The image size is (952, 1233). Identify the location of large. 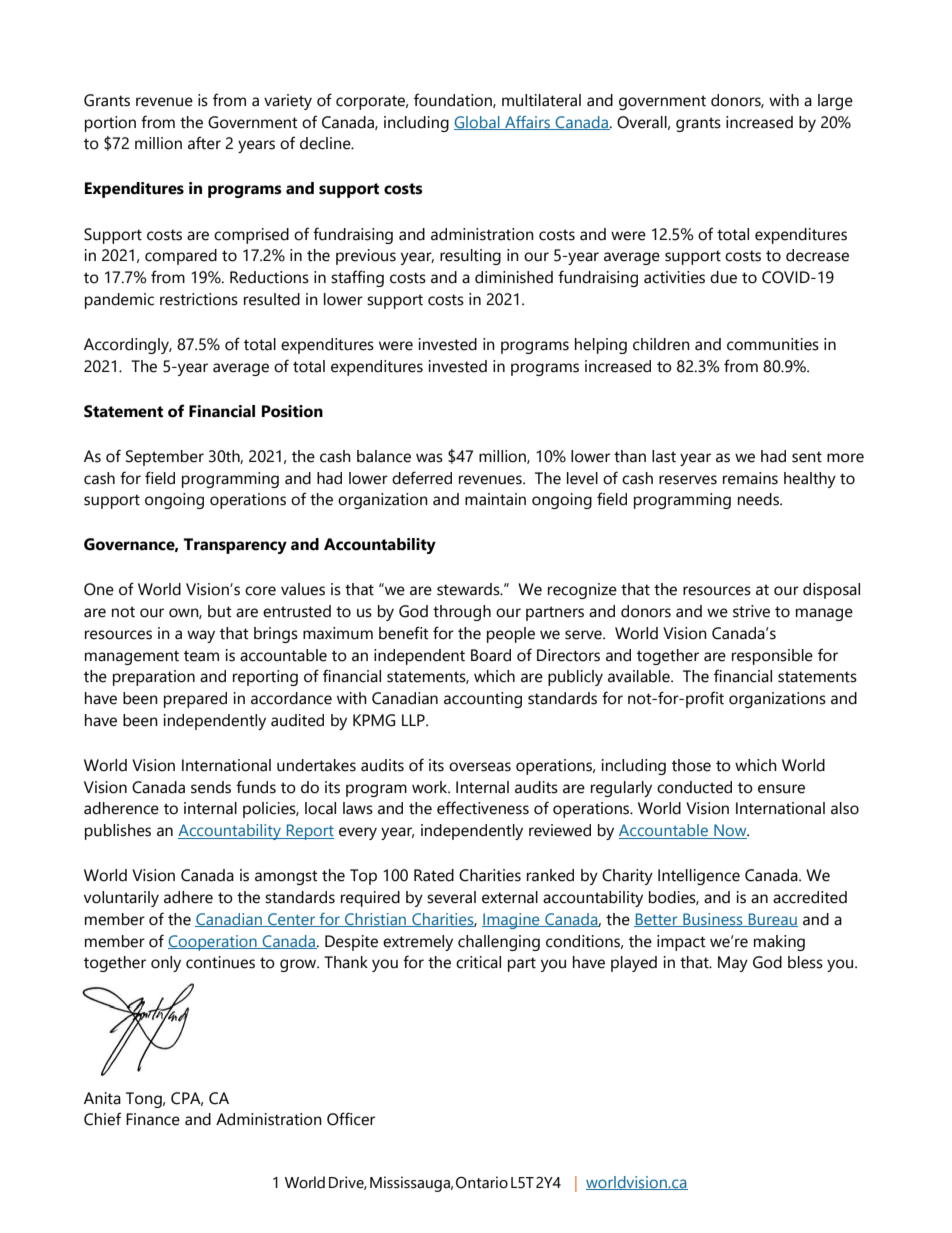
(835, 102).
